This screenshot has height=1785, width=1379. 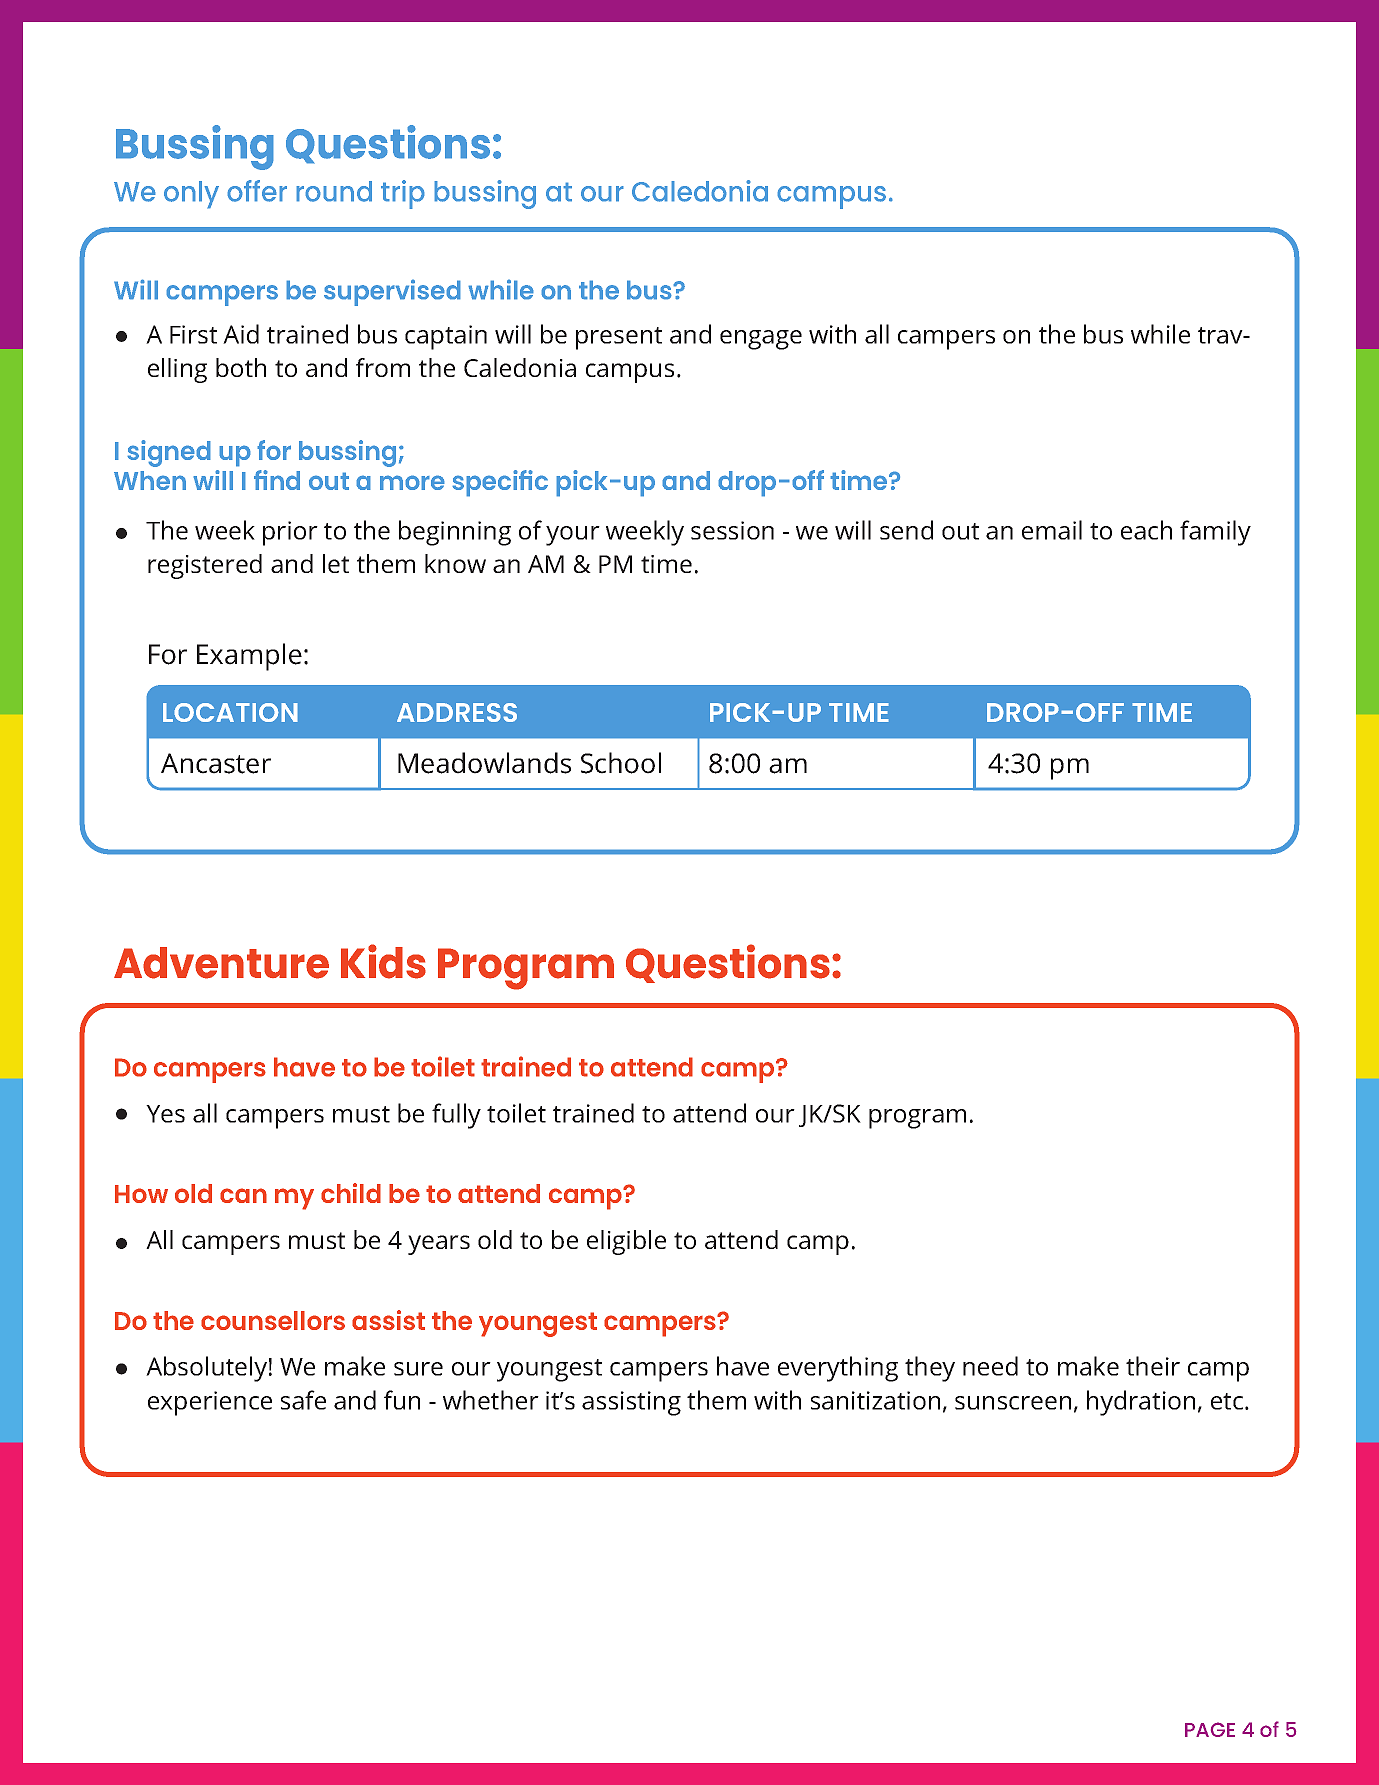 I want to click on experience, so click(x=210, y=1403).
